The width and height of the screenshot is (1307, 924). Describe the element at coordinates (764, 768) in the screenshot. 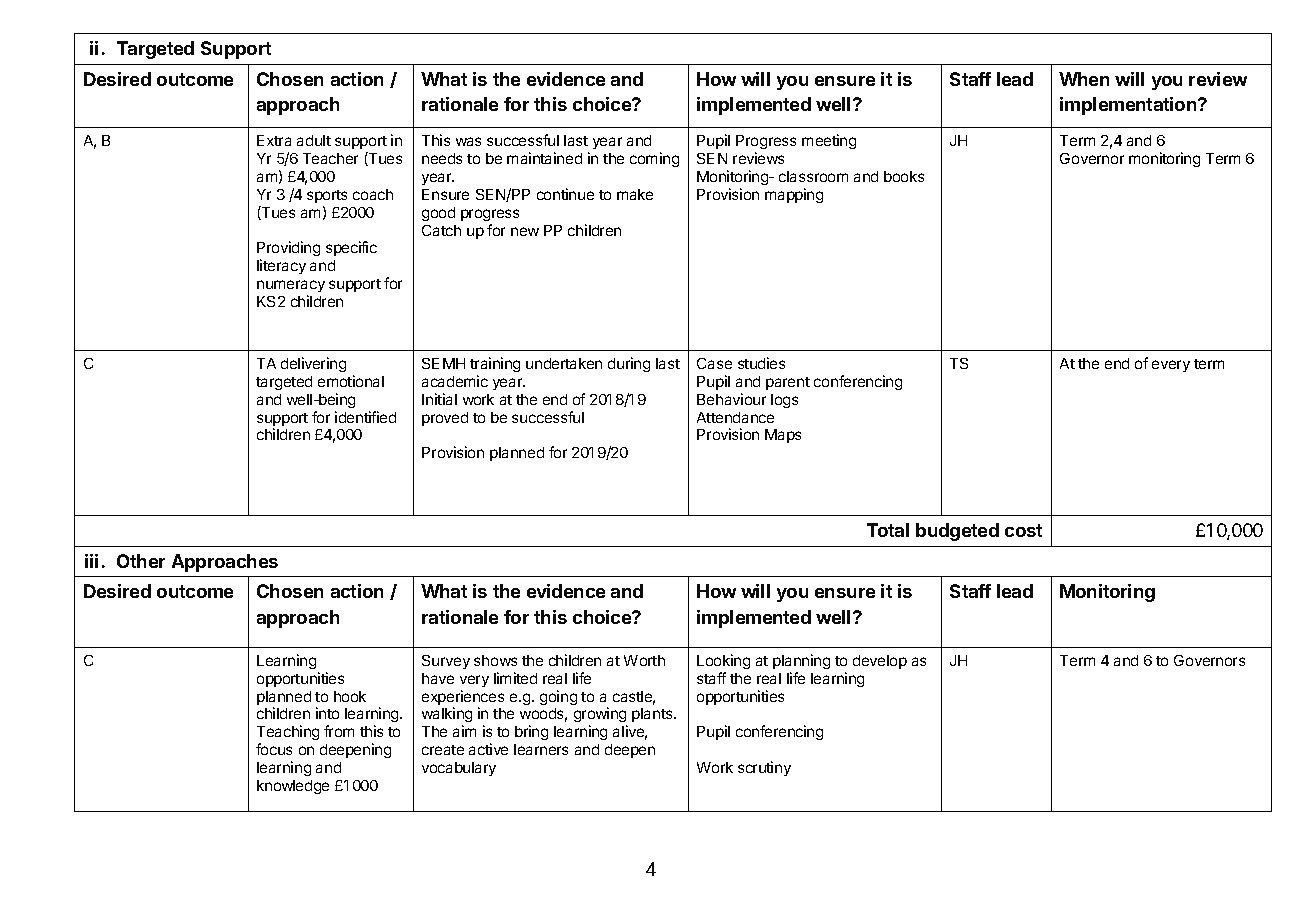

I see `scrutiny` at that location.
